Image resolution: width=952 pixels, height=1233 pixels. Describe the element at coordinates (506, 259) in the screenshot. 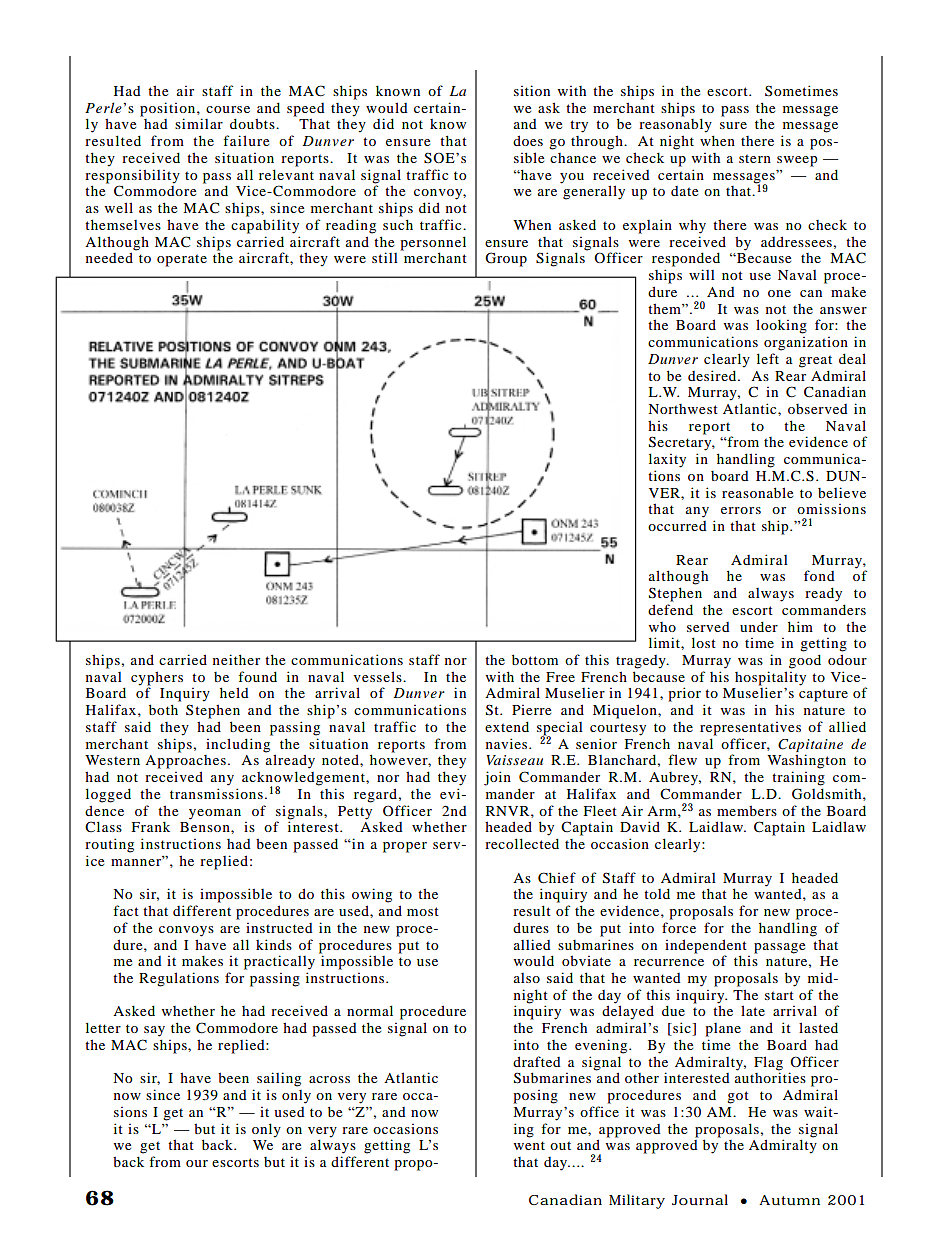

I see `Group` at that location.
